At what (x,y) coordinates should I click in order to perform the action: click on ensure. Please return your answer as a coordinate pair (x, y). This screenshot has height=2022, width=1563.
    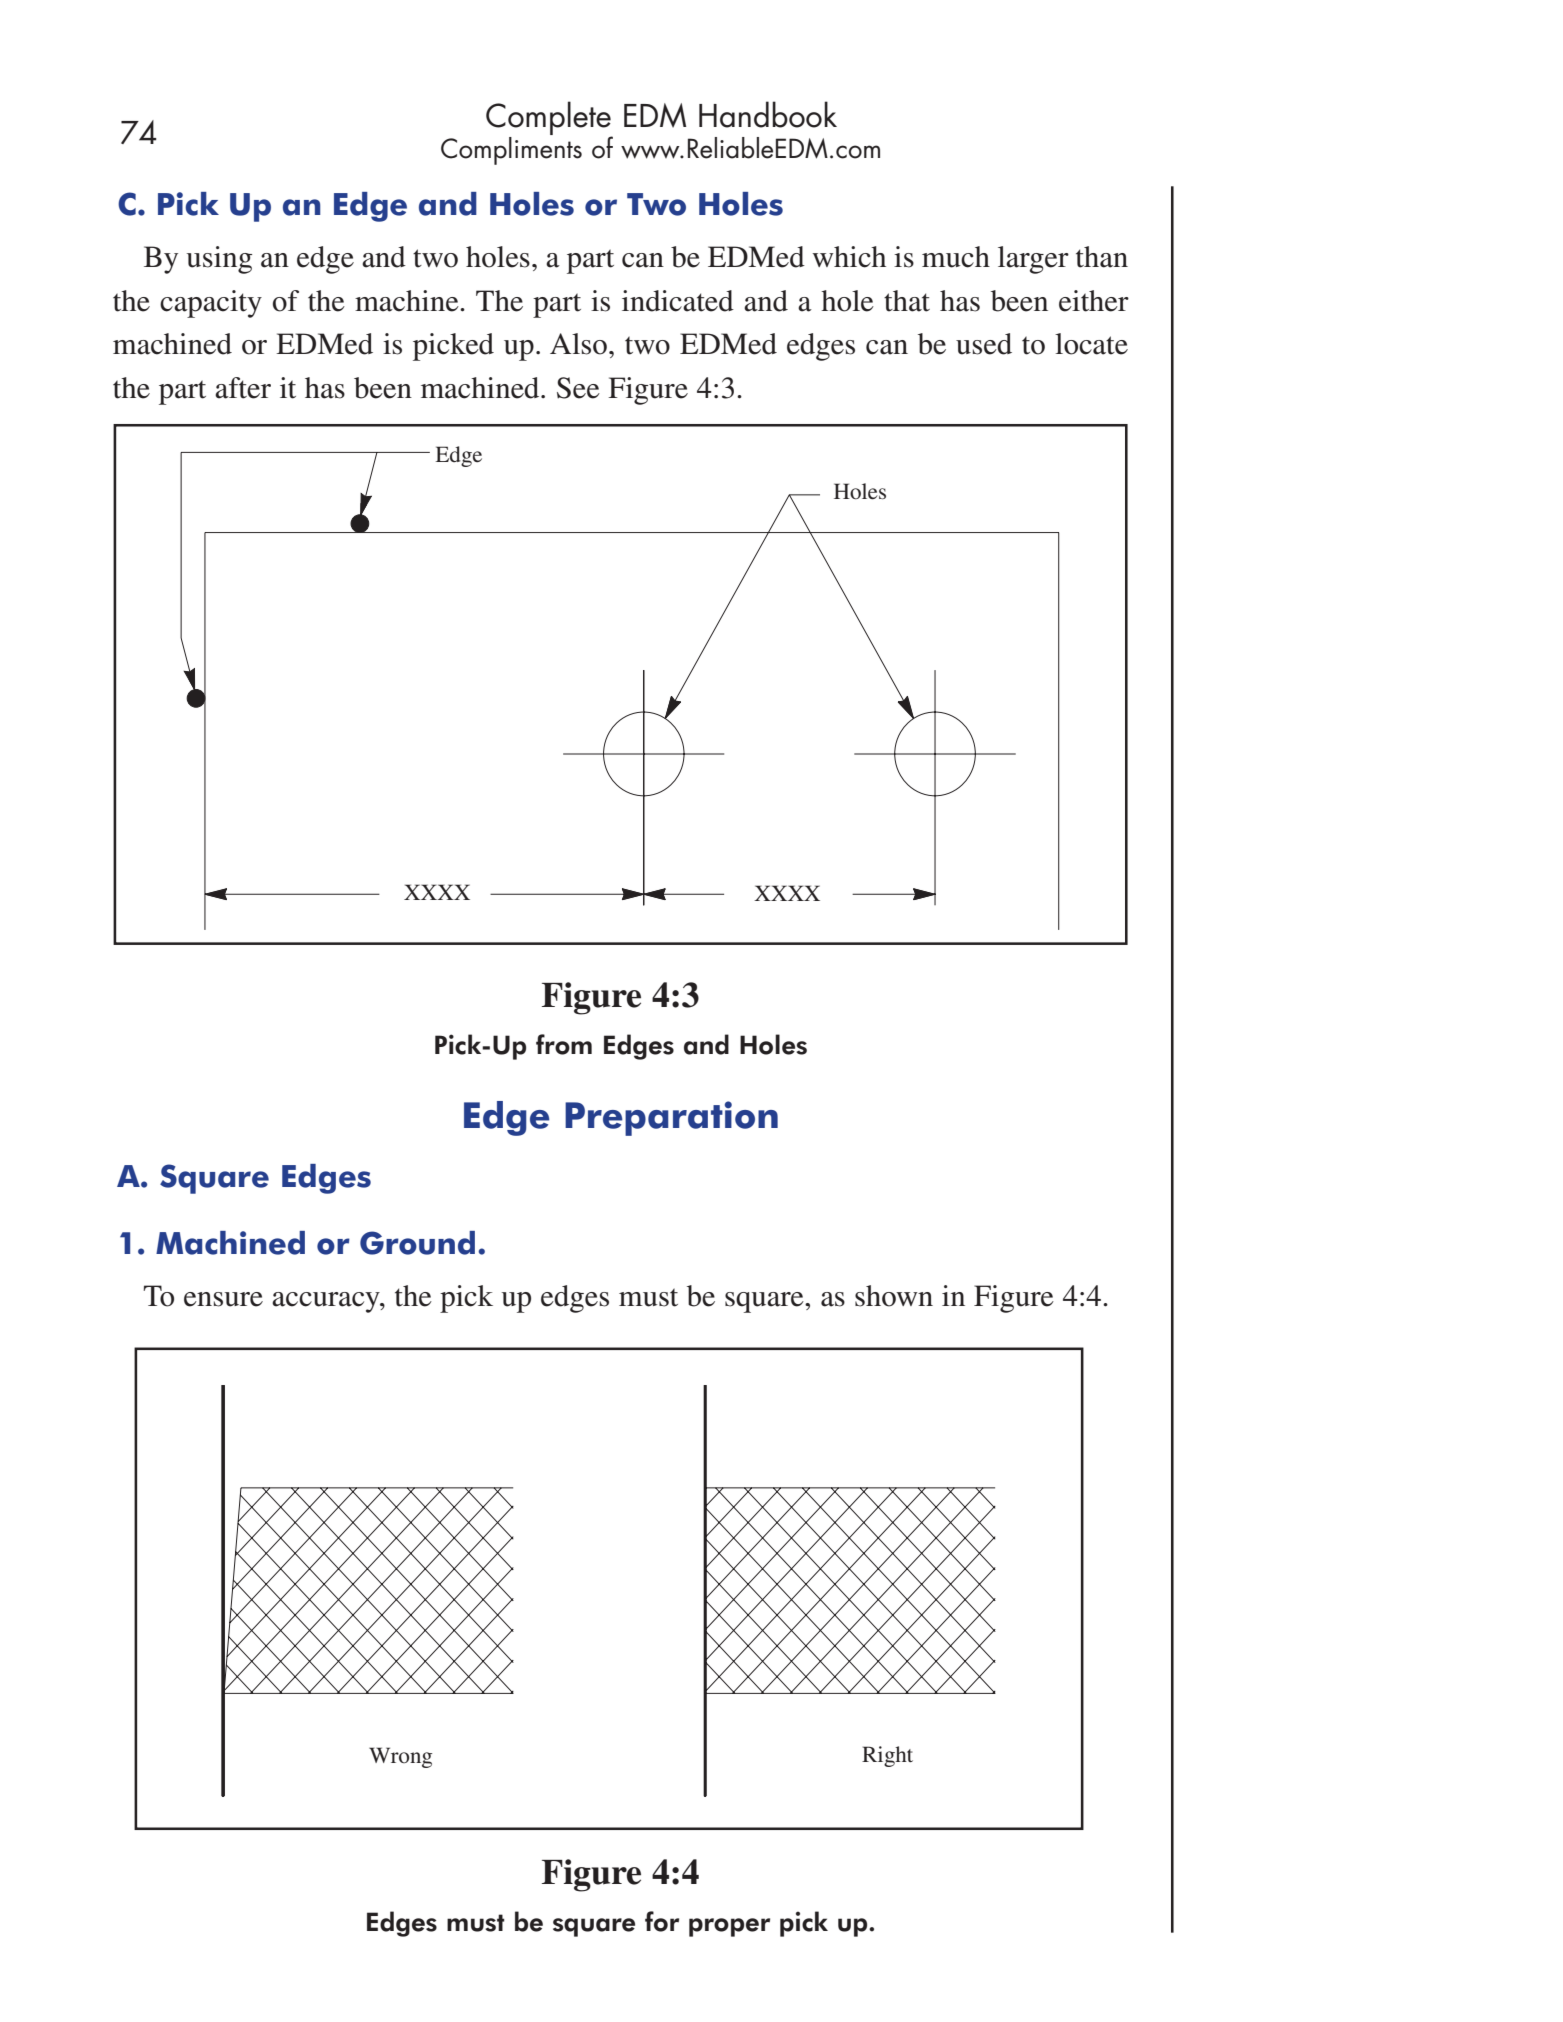
    Looking at the image, I should click on (223, 1299).
